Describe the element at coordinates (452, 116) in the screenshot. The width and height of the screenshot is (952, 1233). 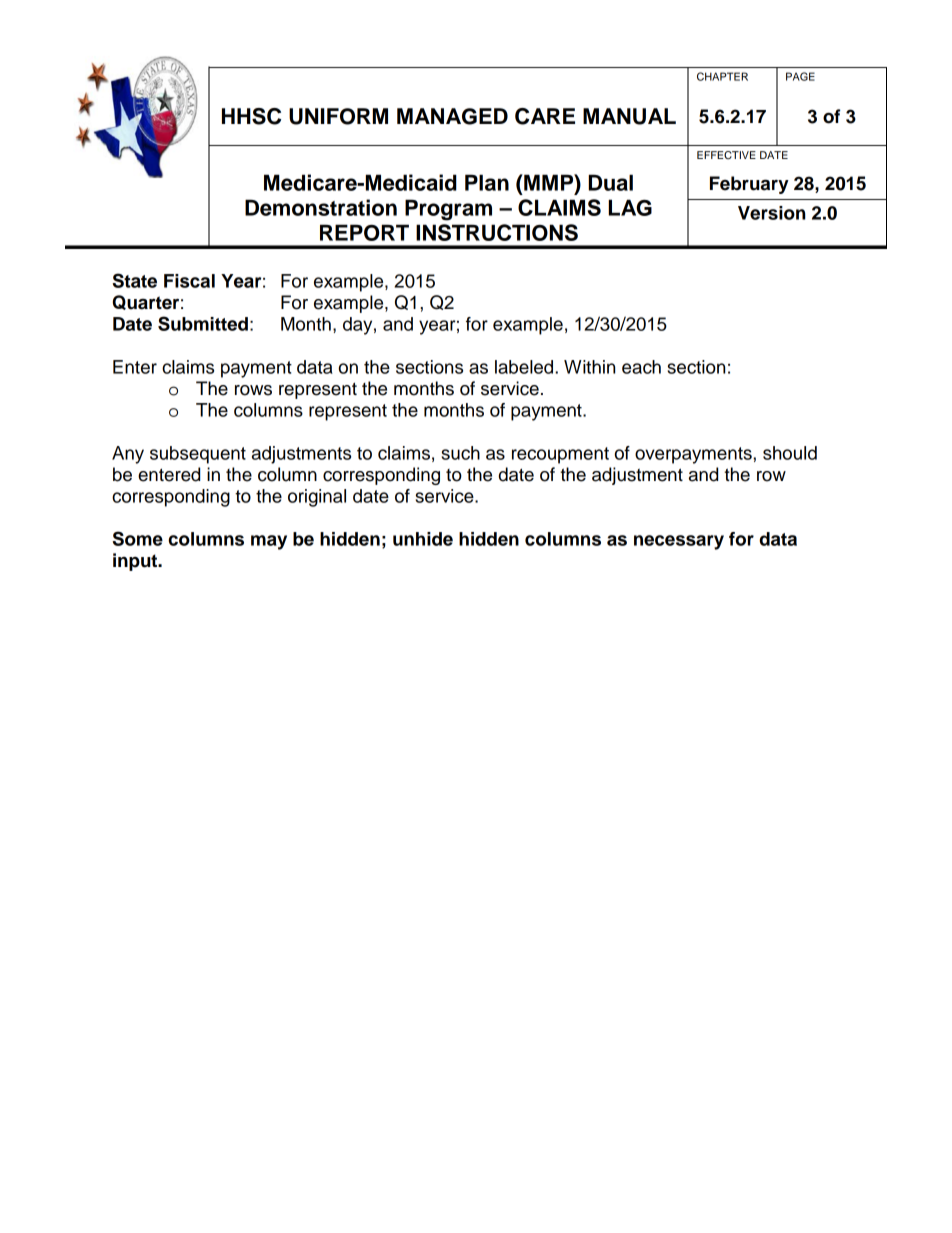
I see `MANAGED` at that location.
